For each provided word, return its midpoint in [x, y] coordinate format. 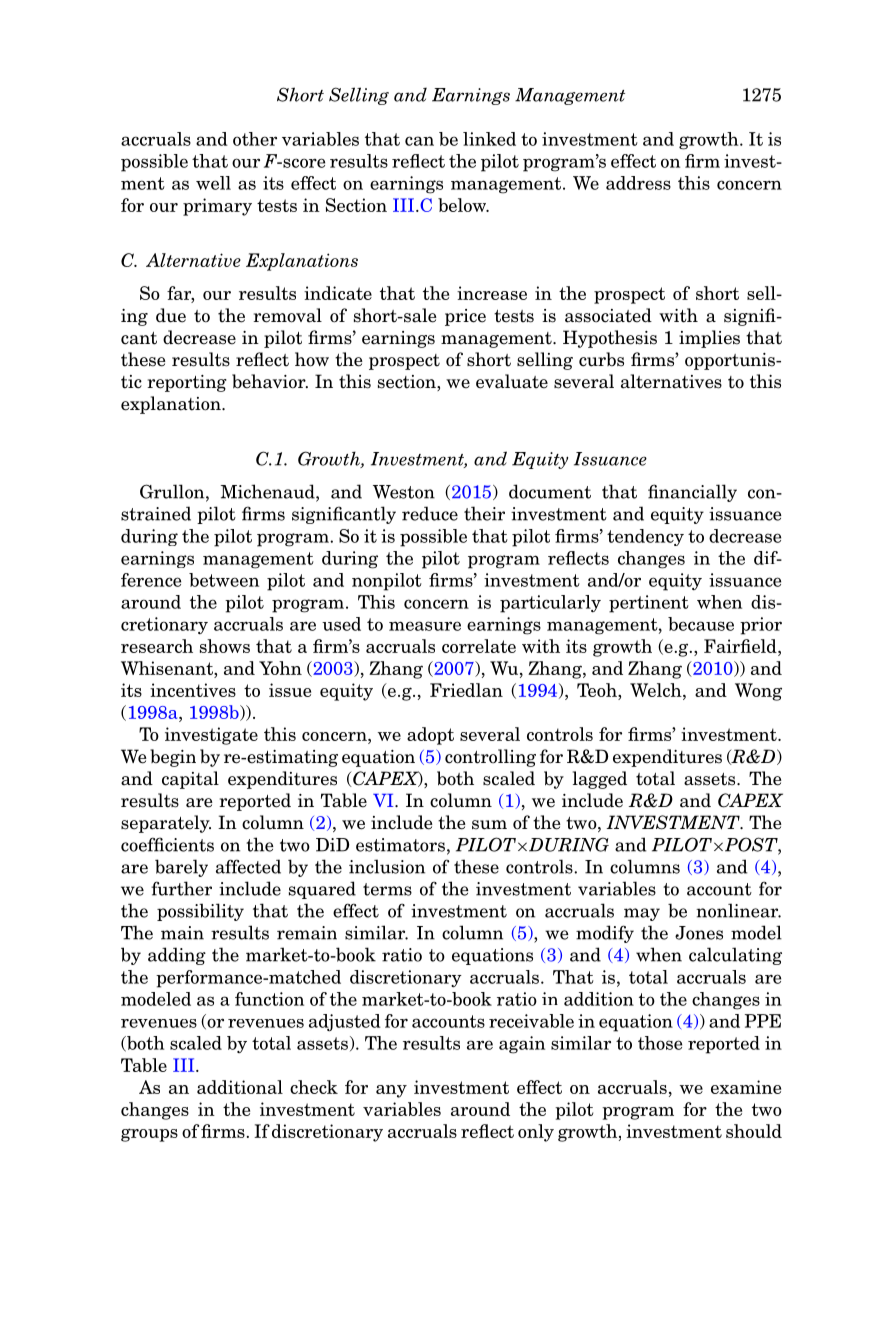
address [638, 183]
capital [190, 780]
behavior [270, 381]
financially [692, 493]
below [463, 205]
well [213, 183]
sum [489, 825]
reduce [430, 513]
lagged [600, 780]
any [391, 1091]
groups [149, 1135]
